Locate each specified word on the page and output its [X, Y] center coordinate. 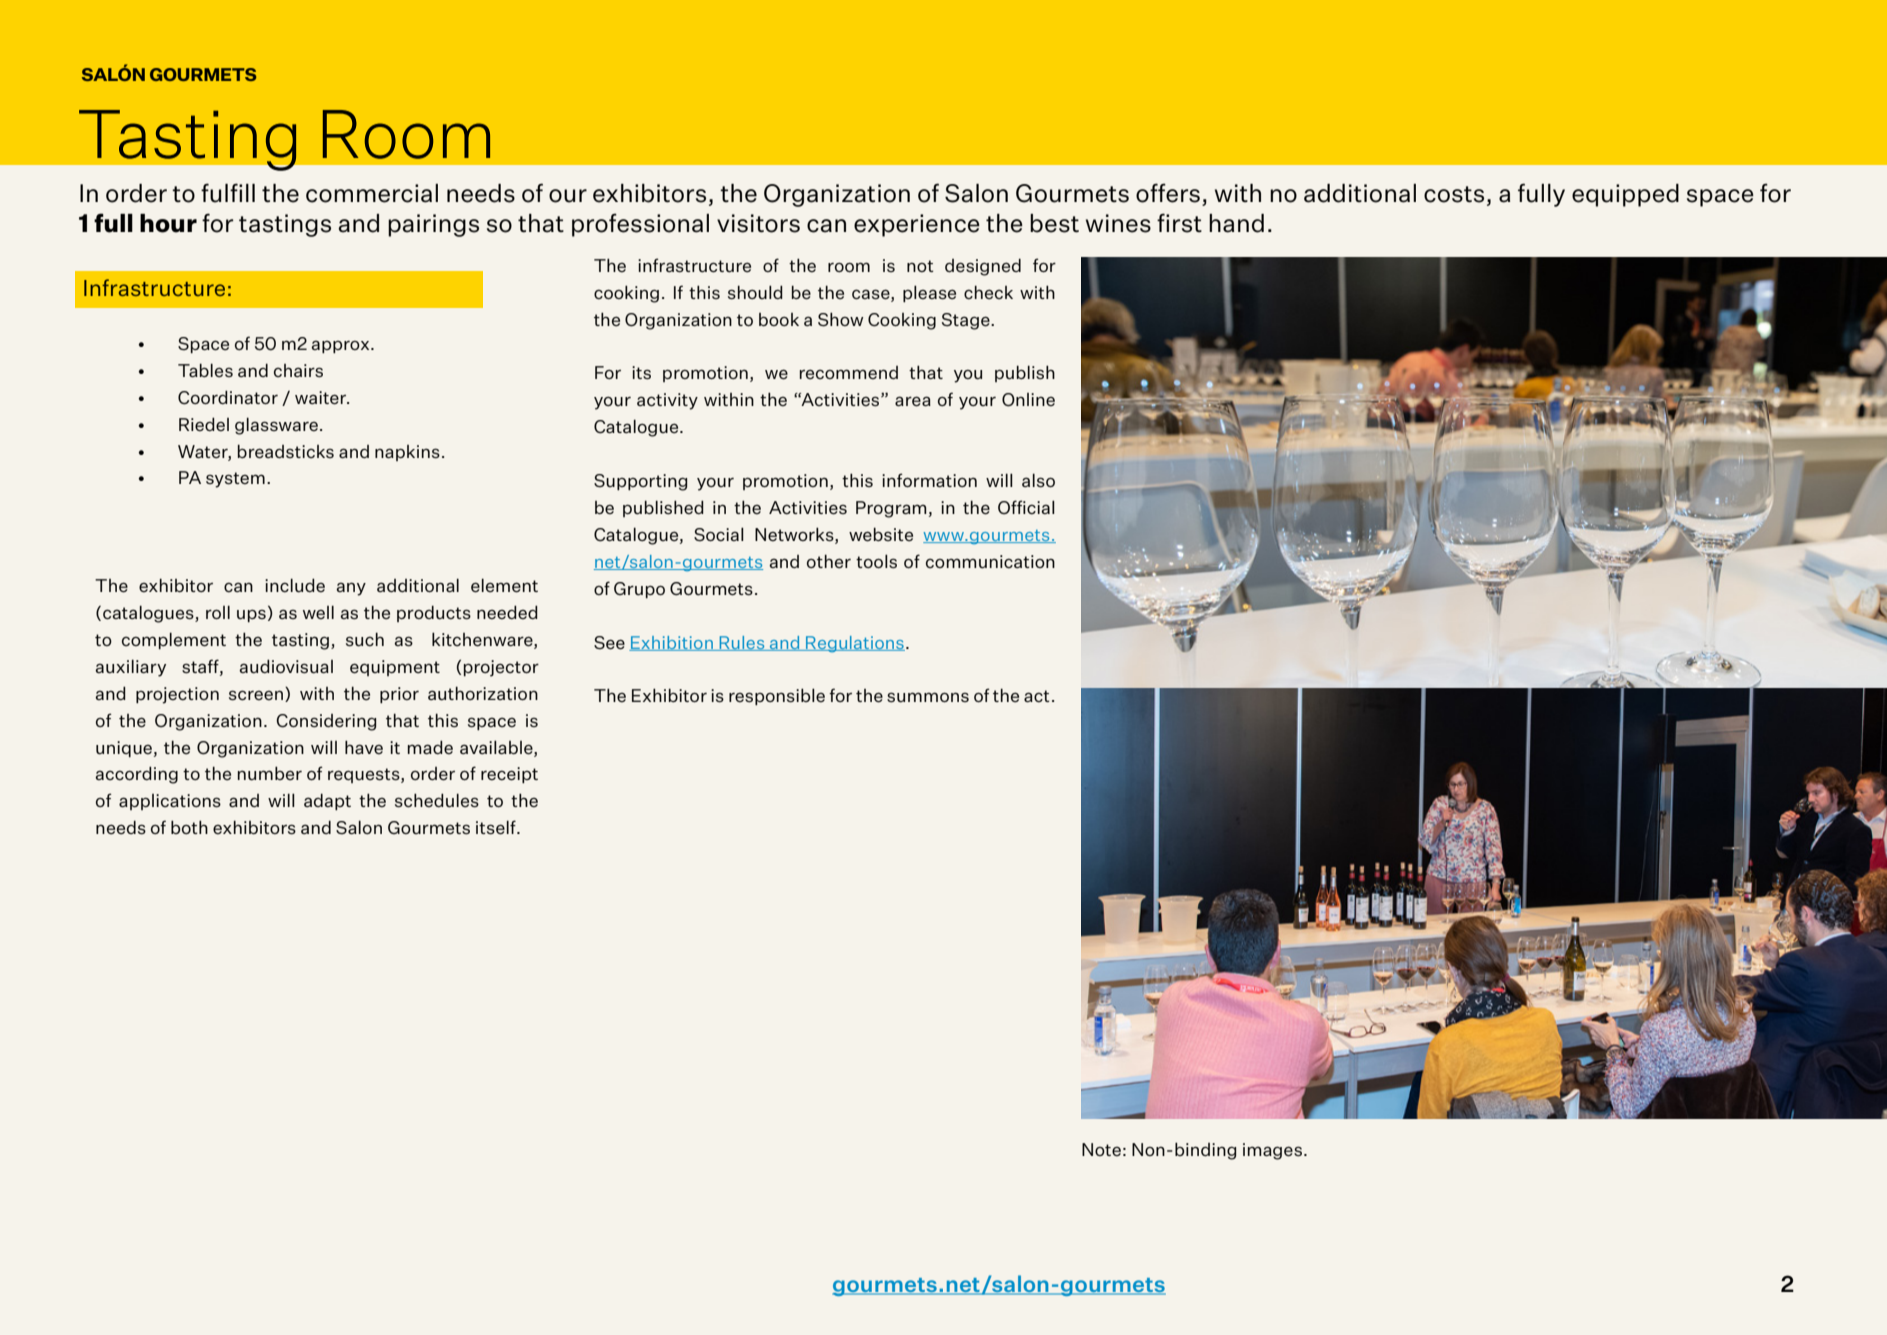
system [235, 480]
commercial [372, 193]
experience [917, 225]
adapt [327, 801]
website [881, 534]
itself [497, 827]
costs [1454, 194]
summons [928, 697]
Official [1026, 507]
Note [1101, 1149]
